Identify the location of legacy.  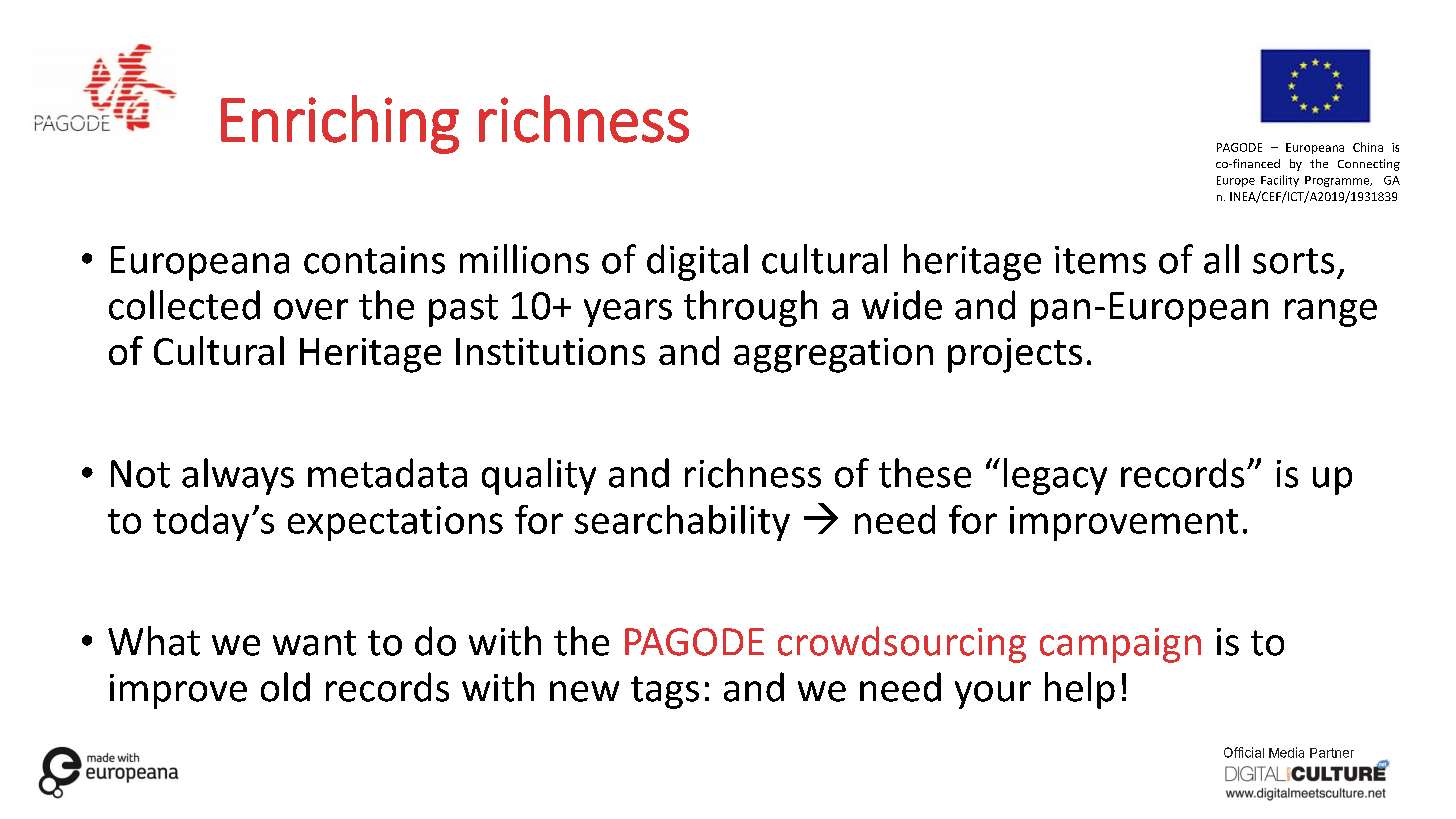
(1055, 476).
